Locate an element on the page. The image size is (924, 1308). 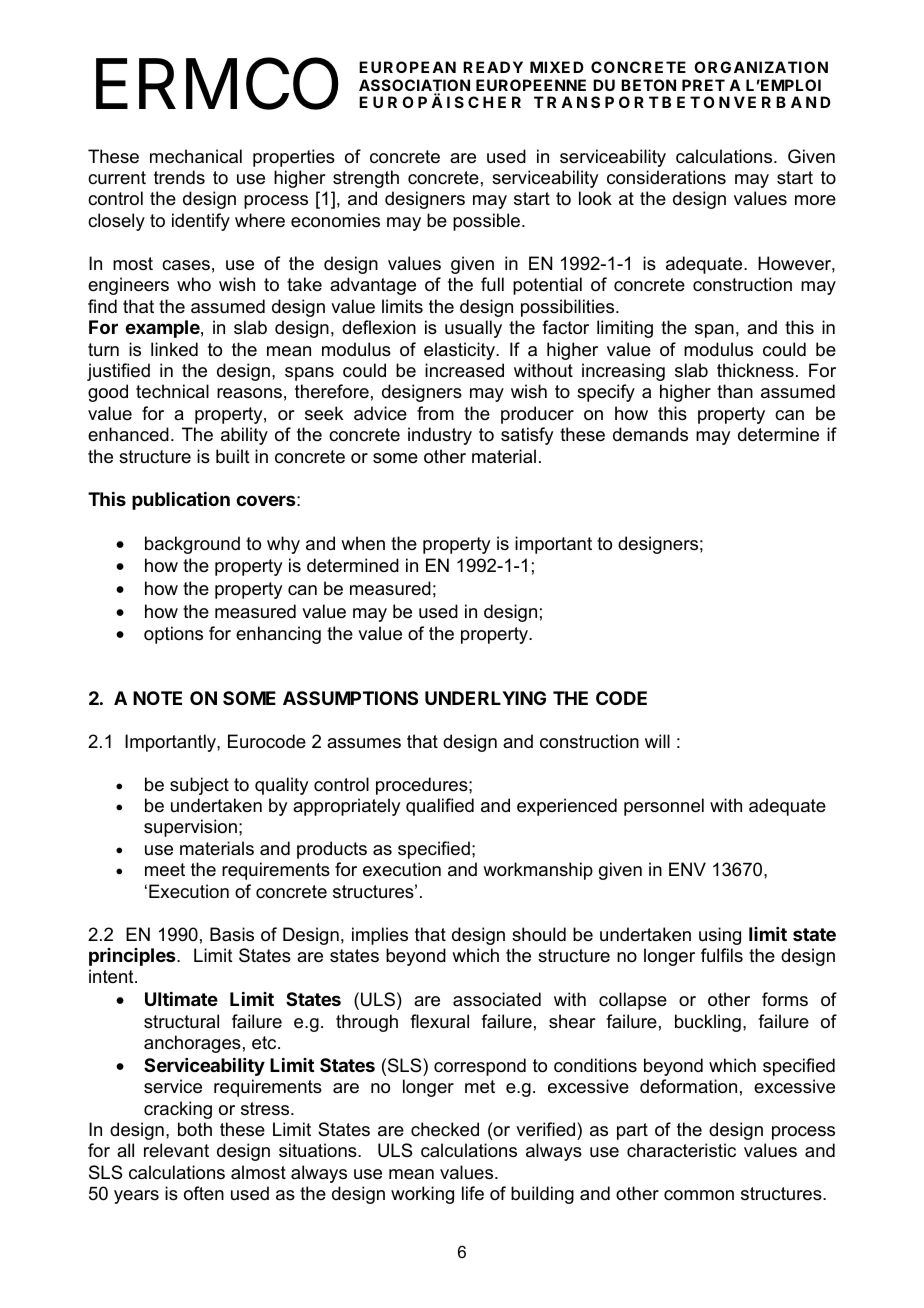
ORGANIZATION is located at coordinates (761, 67).
